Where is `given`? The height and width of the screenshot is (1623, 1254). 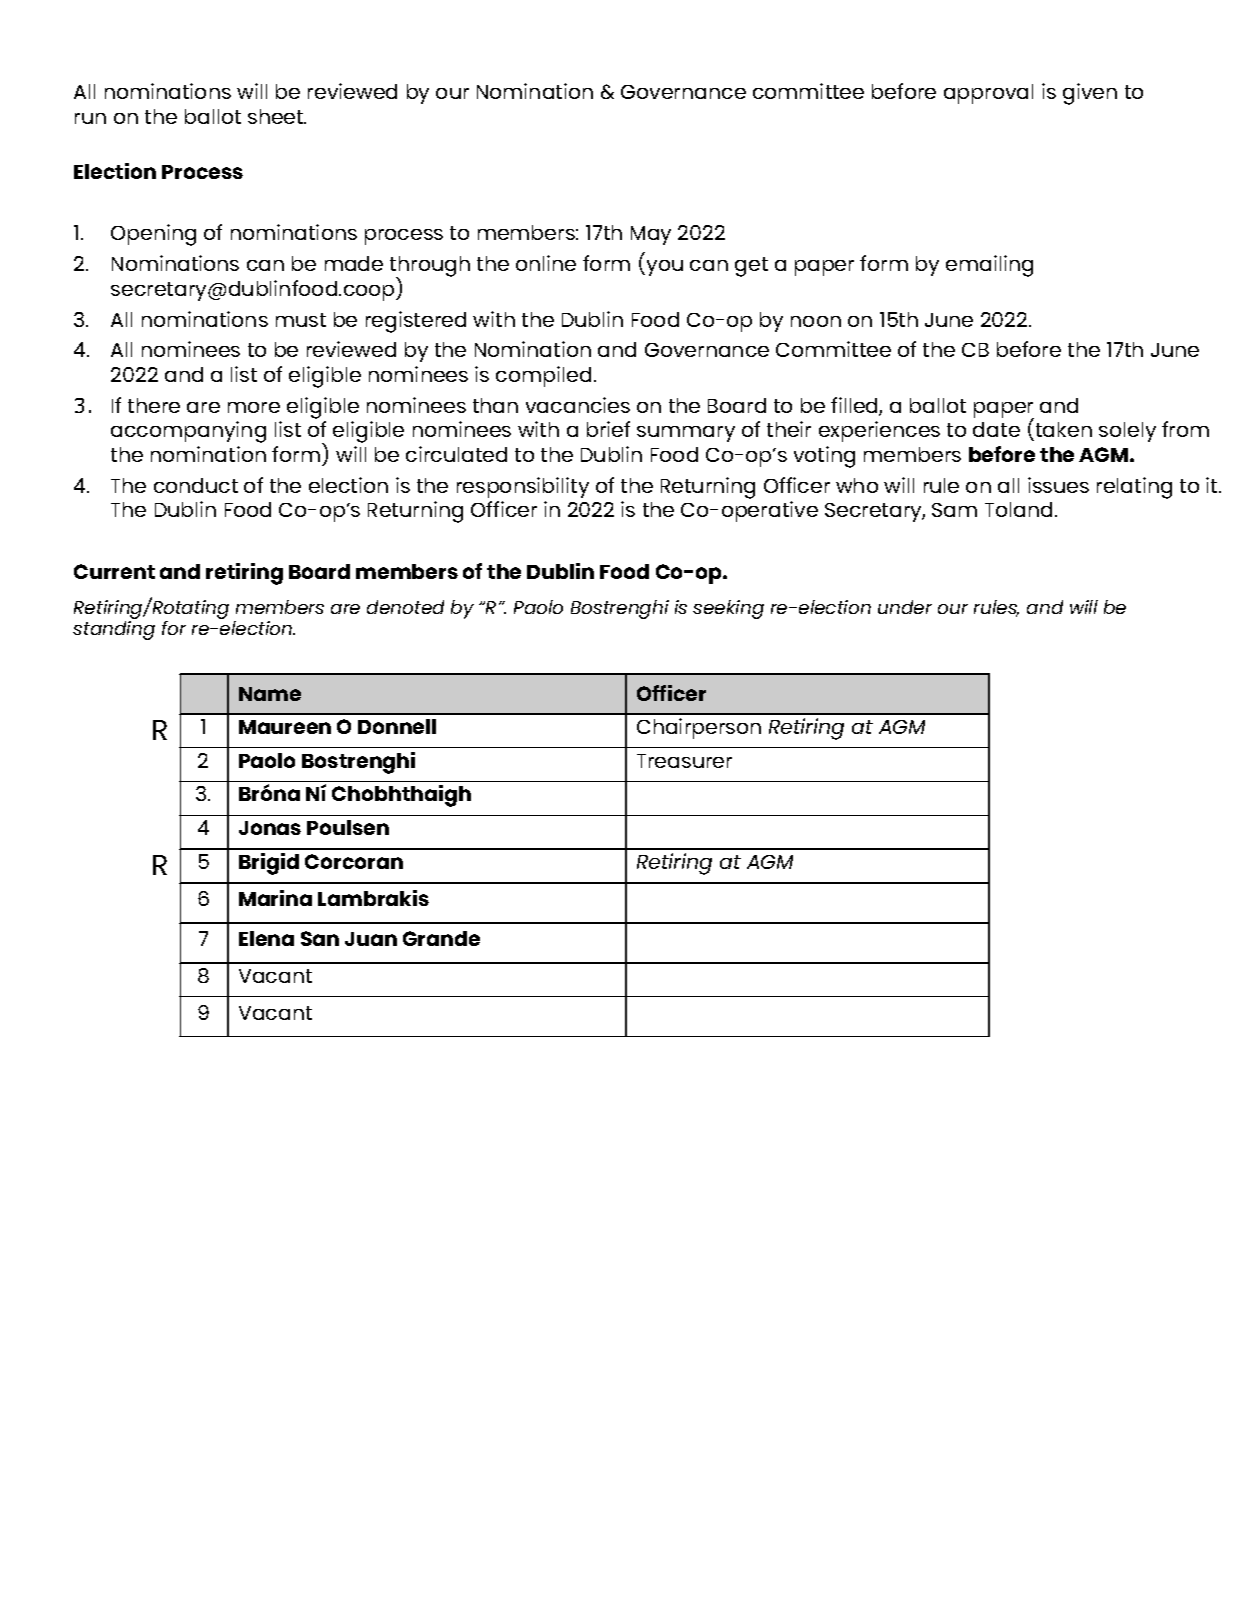
given is located at coordinates (1090, 94).
